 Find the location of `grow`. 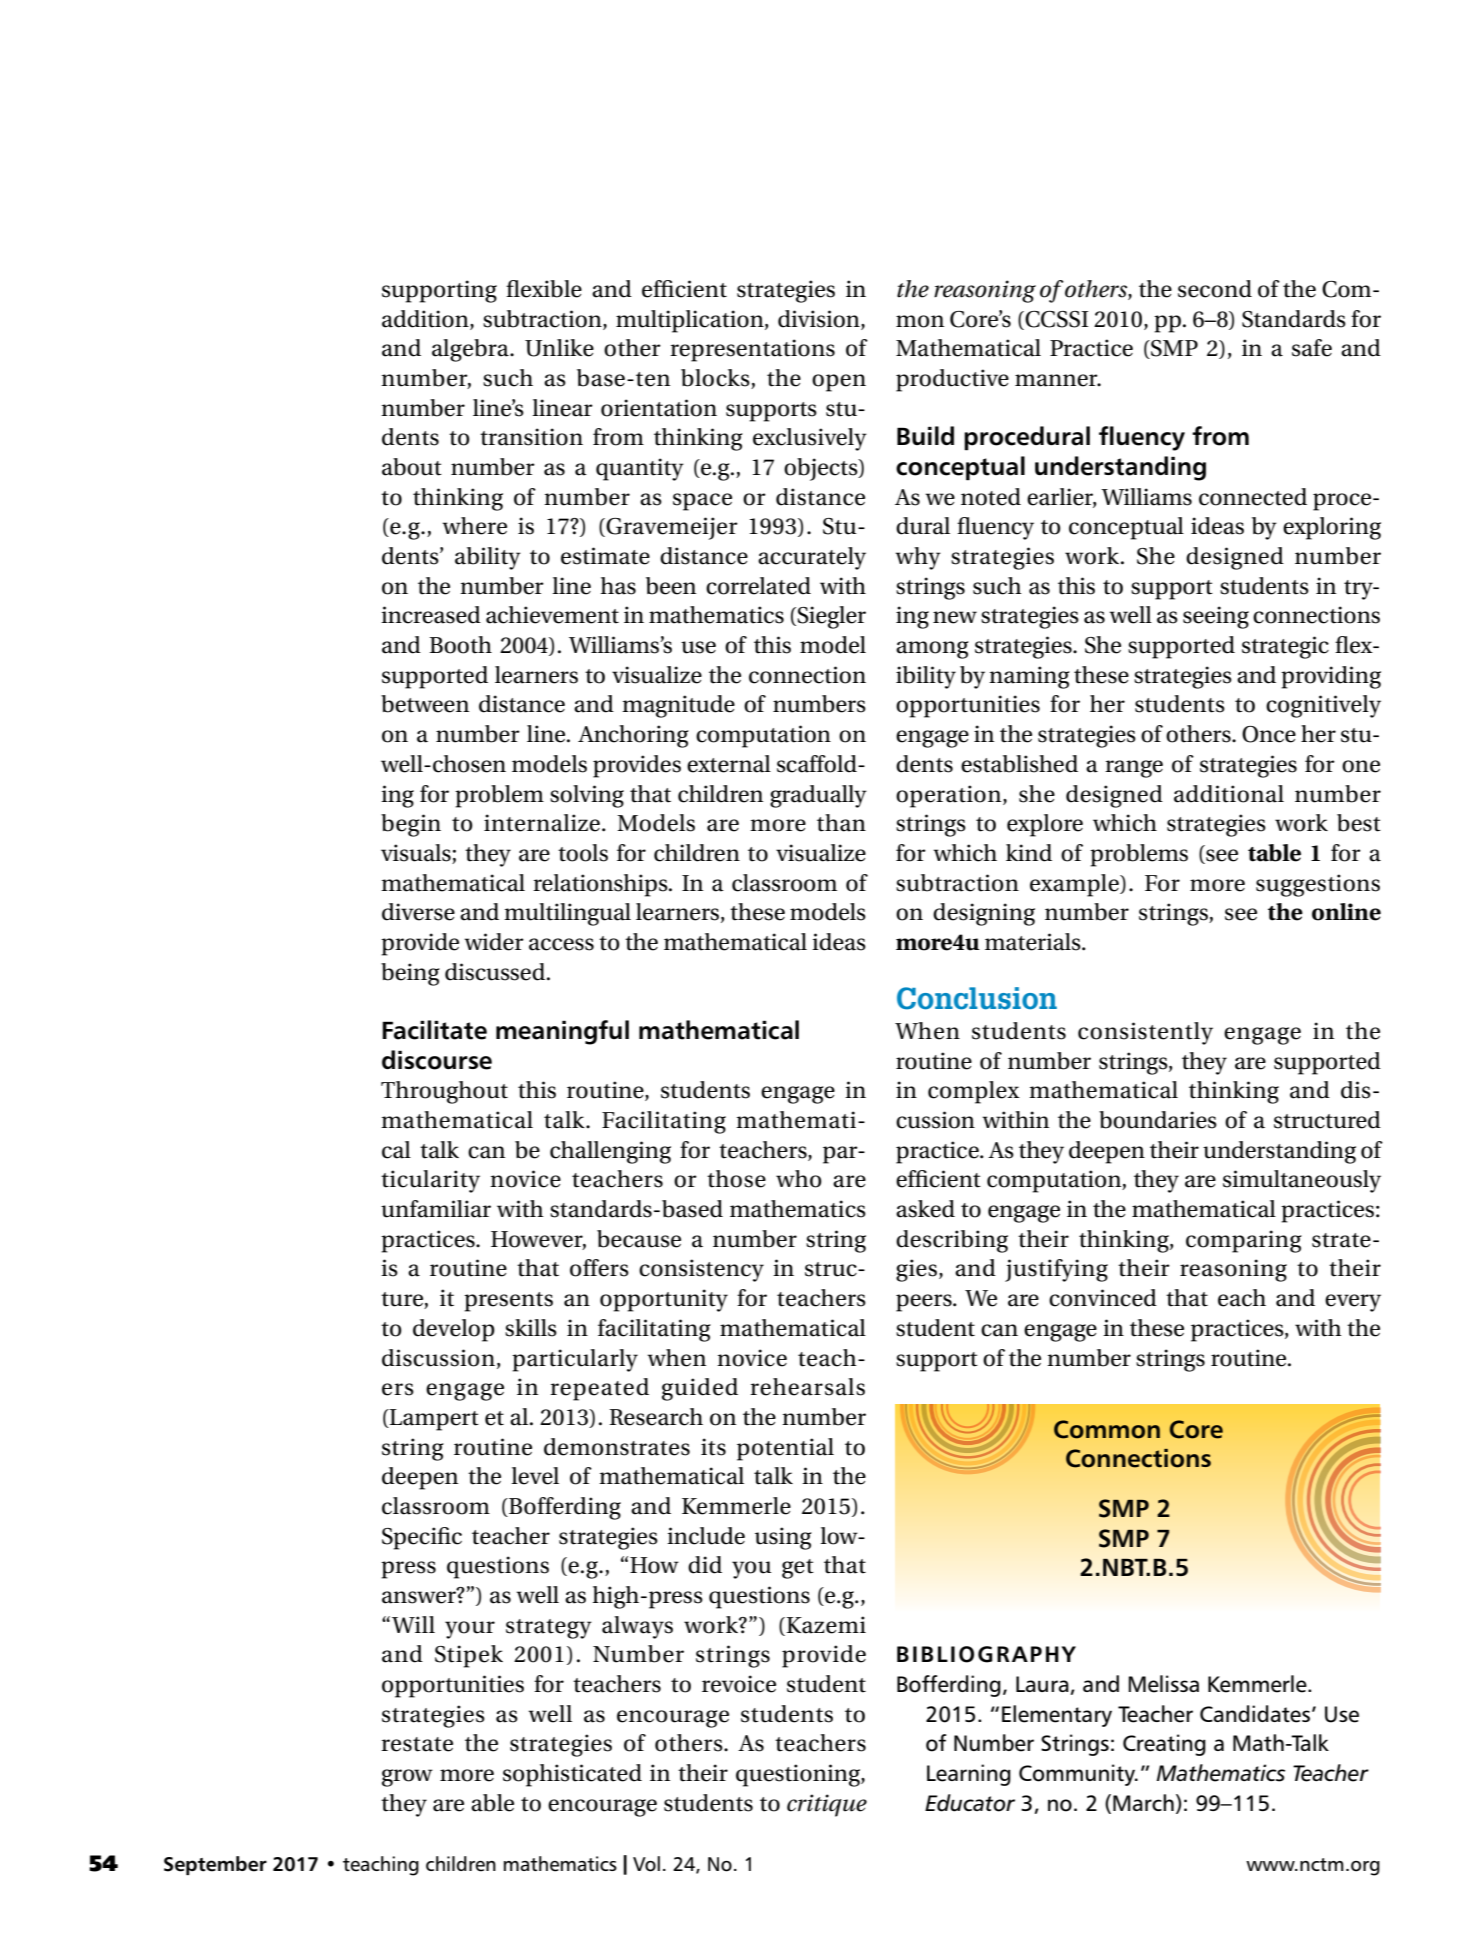

grow is located at coordinates (407, 1778).
